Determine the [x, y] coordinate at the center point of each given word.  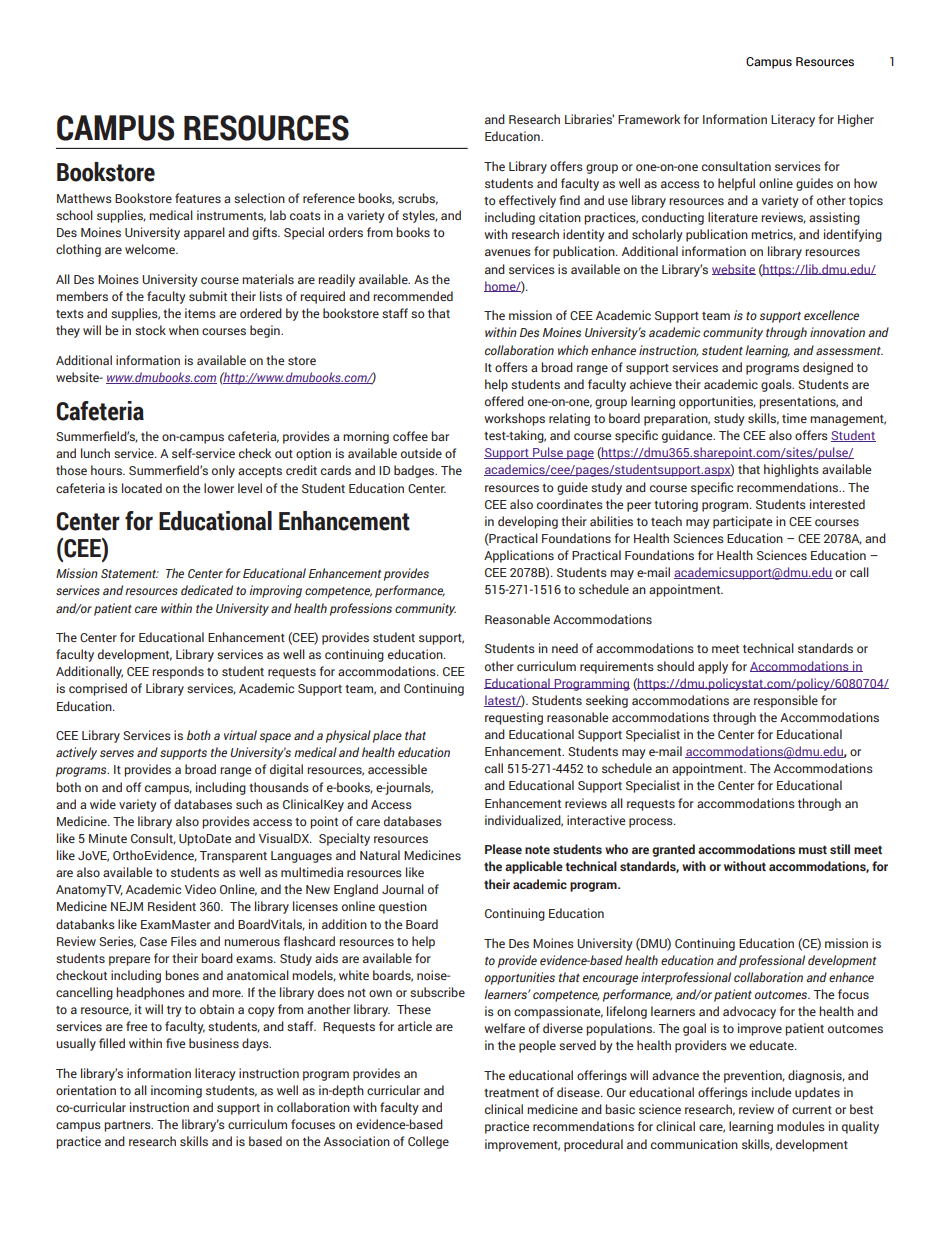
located [142, 488]
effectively [527, 201]
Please [503, 849]
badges [415, 471]
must [813, 849]
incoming [176, 1091]
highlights [791, 470]
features [198, 198]
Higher [856, 120]
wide [103, 804]
